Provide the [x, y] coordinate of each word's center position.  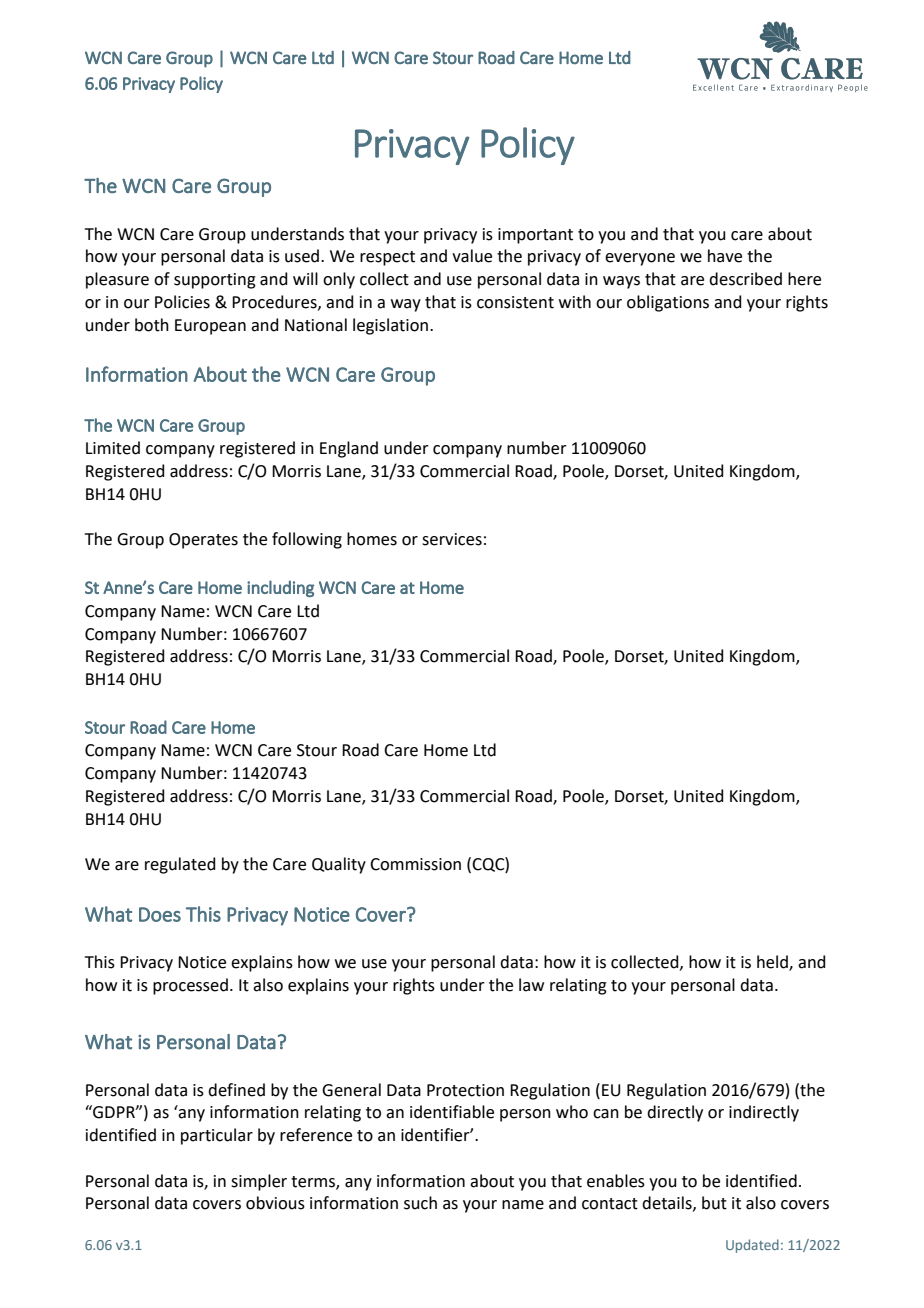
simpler [259, 1182]
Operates [203, 541]
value [472, 256]
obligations [668, 303]
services [452, 539]
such [420, 1203]
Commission [415, 864]
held [773, 963]
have [725, 256]
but [714, 1203]
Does [160, 914]
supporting [215, 281]
